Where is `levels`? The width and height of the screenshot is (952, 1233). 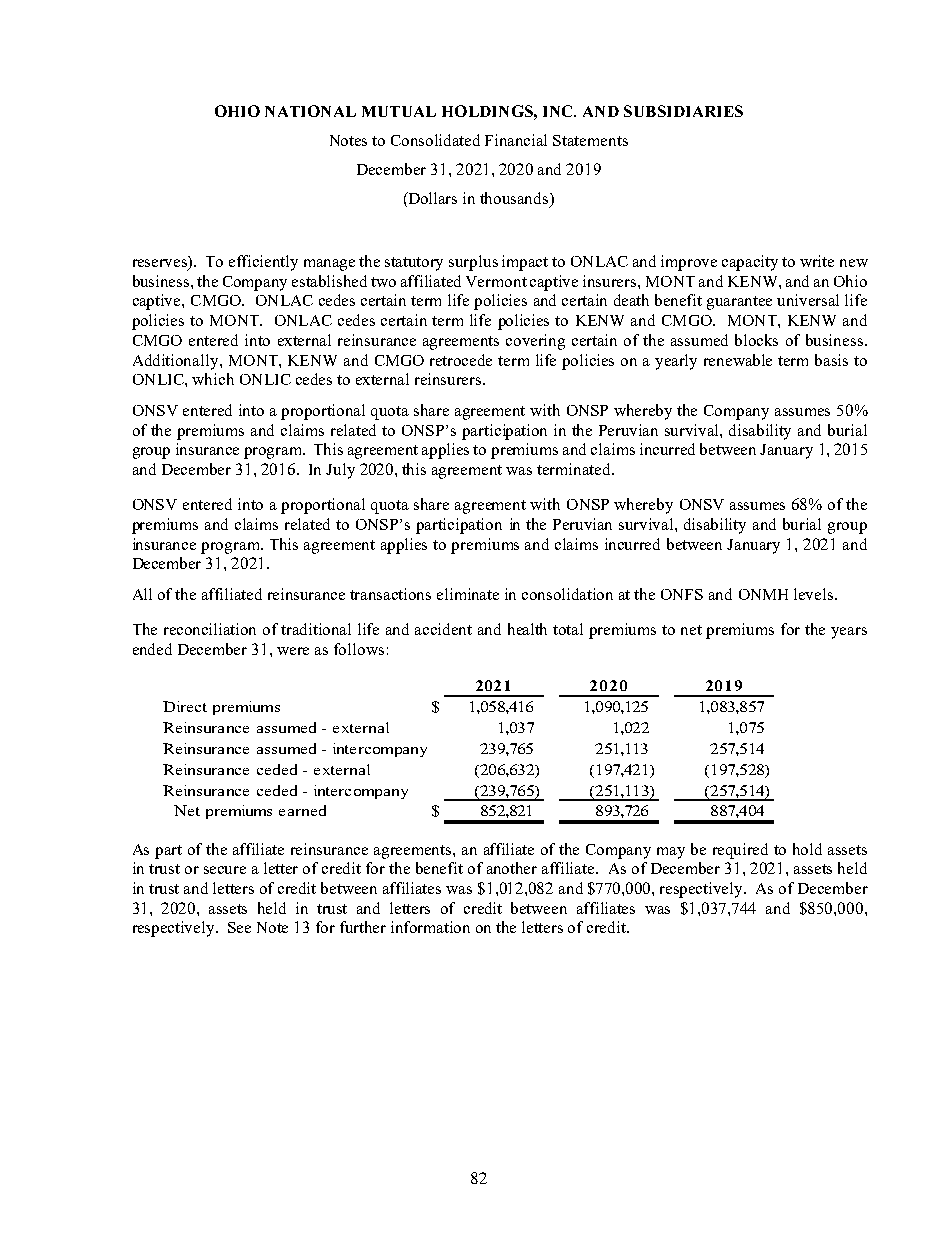 levels is located at coordinates (815, 594).
